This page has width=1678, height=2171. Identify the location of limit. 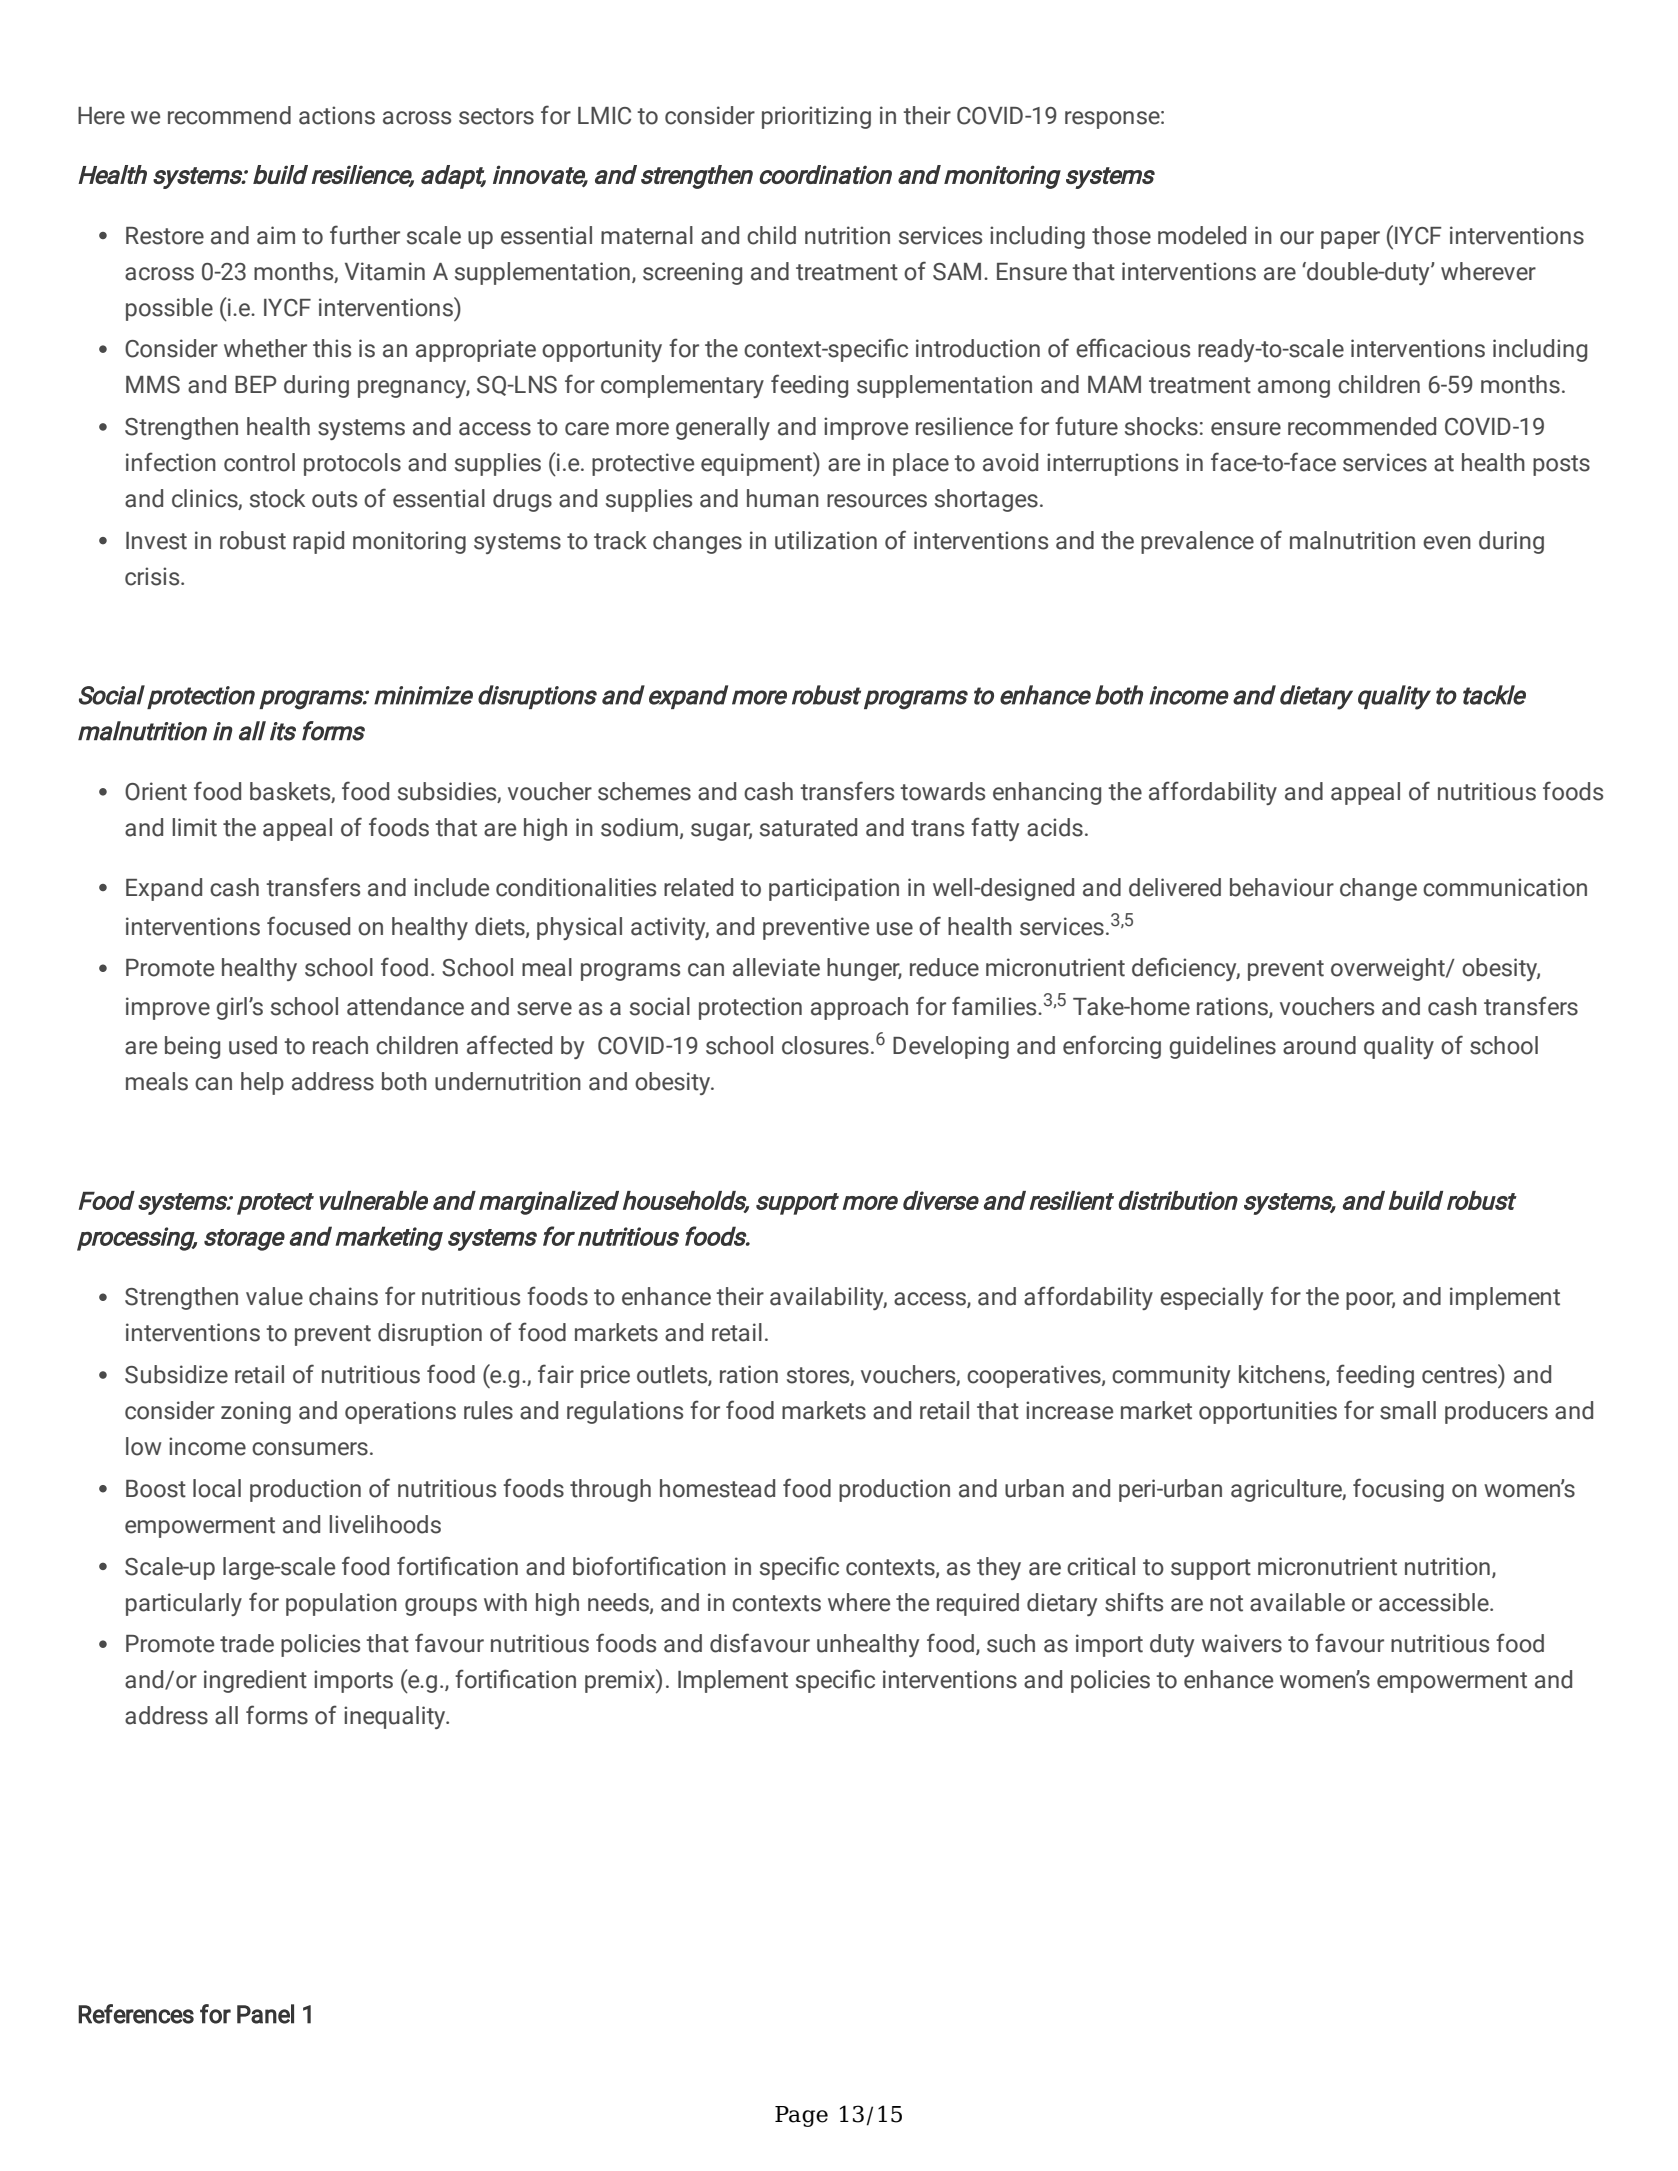
(194, 827).
